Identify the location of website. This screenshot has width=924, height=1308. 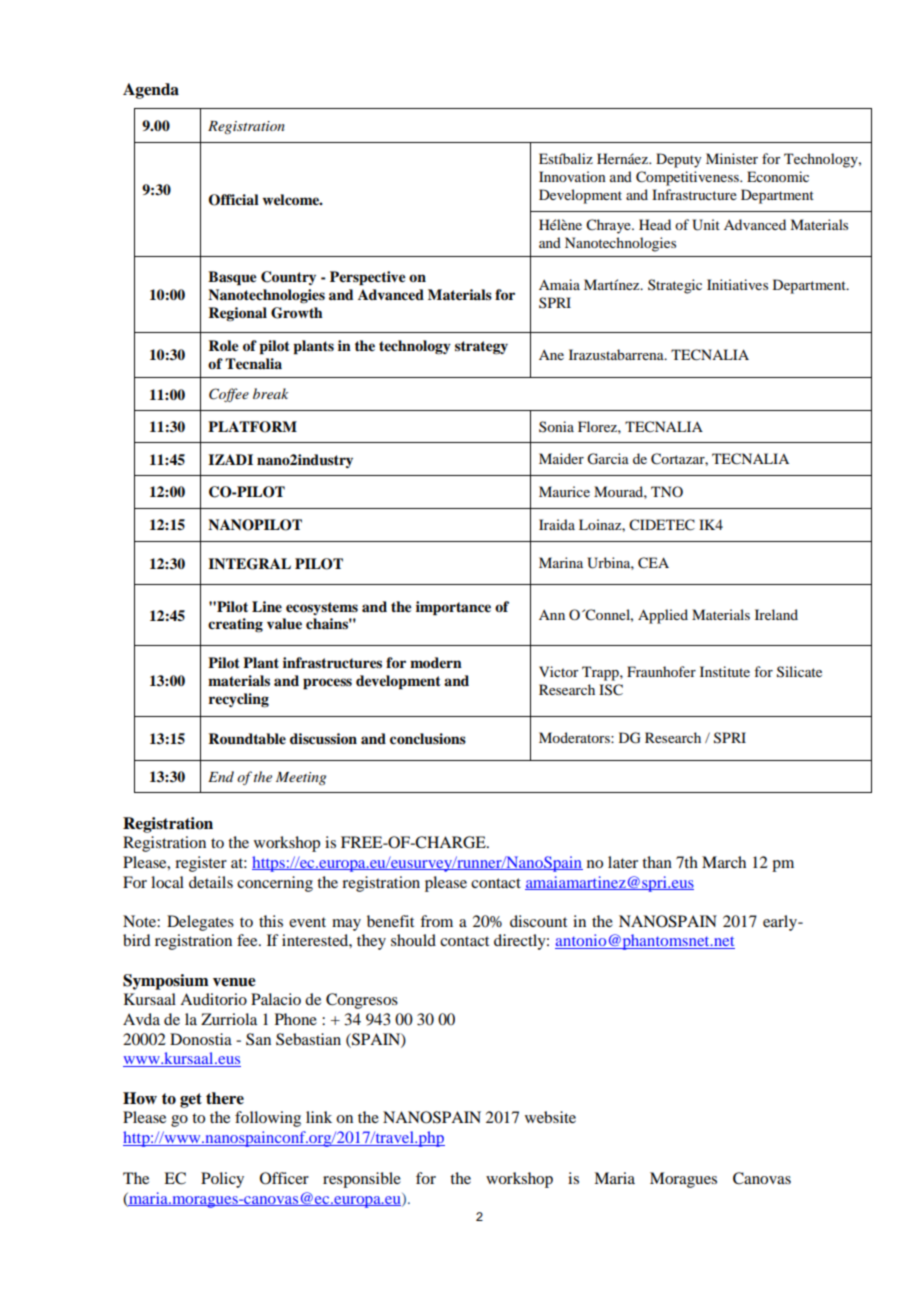
(550, 1117).
